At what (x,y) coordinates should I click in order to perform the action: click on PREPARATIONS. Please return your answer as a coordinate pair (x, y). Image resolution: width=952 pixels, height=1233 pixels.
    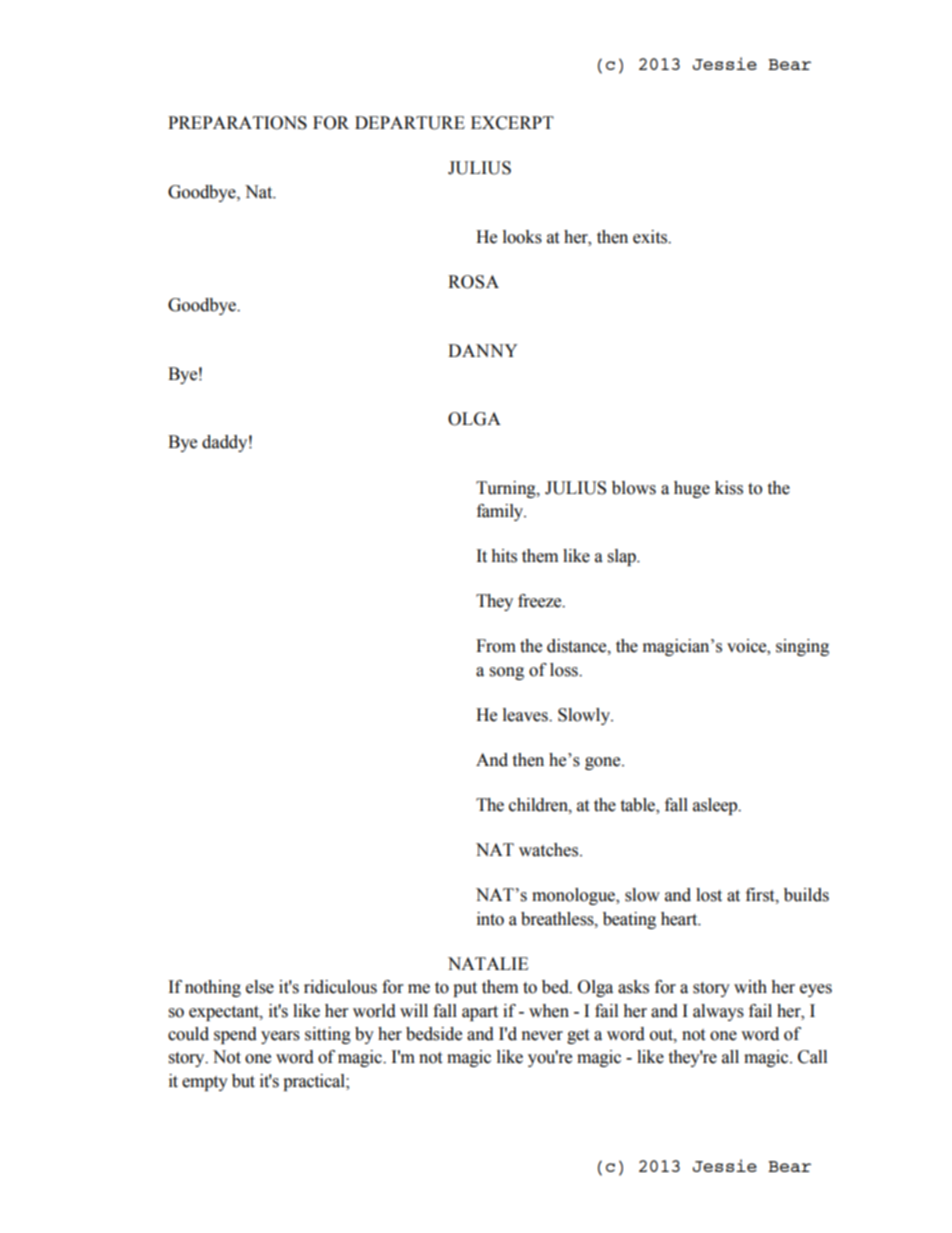
    Looking at the image, I should click on (237, 123).
